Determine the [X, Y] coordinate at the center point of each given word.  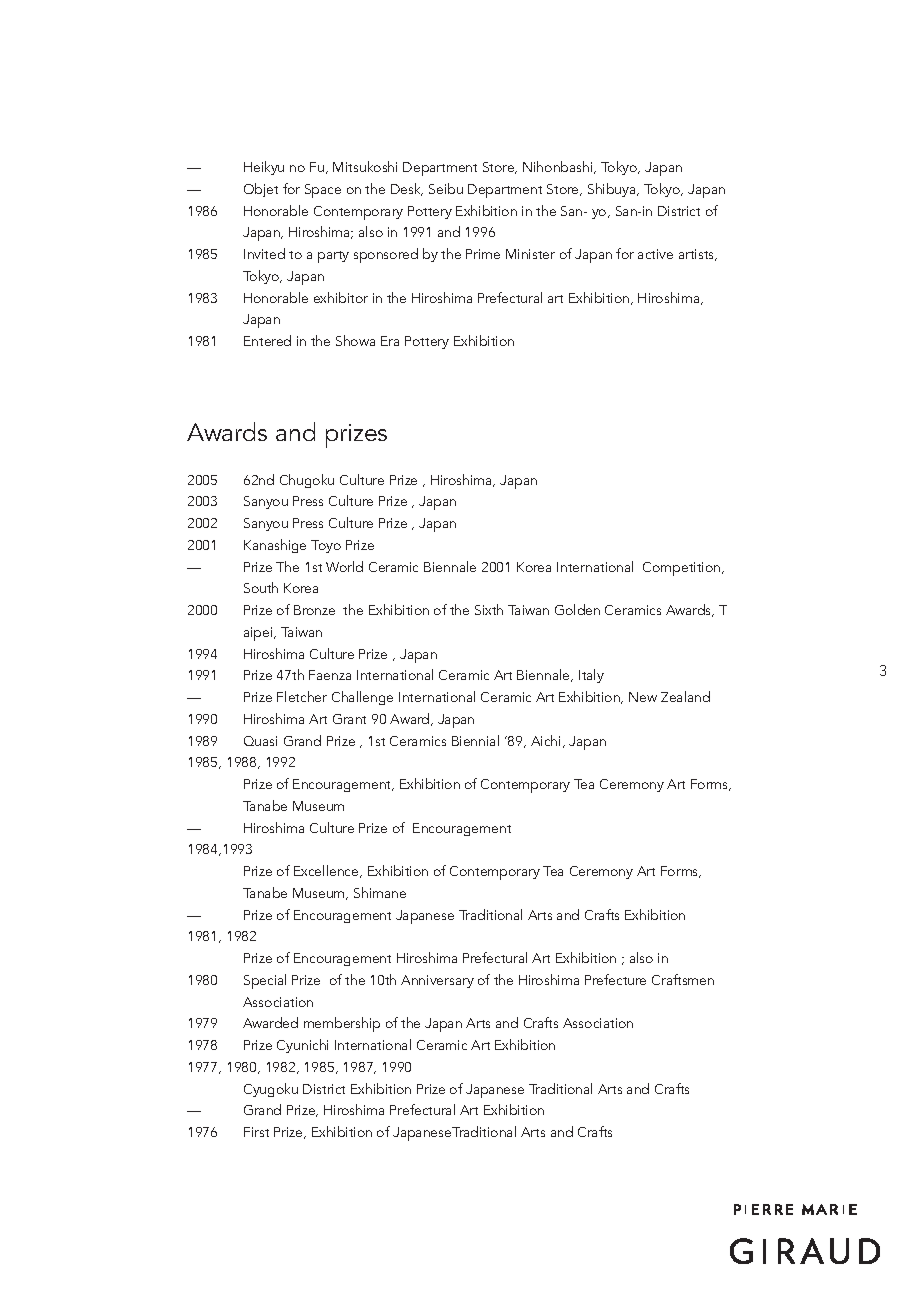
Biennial [475, 740]
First [256, 1132]
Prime [483, 254]
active [655, 254]
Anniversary [437, 981]
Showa [355, 340]
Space [323, 191]
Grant [349, 719]
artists [698, 255]
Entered [267, 340]
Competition [681, 569]
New [643, 697]
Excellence [327, 871]
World [344, 566]
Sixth [489, 609]
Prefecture [615, 979]
